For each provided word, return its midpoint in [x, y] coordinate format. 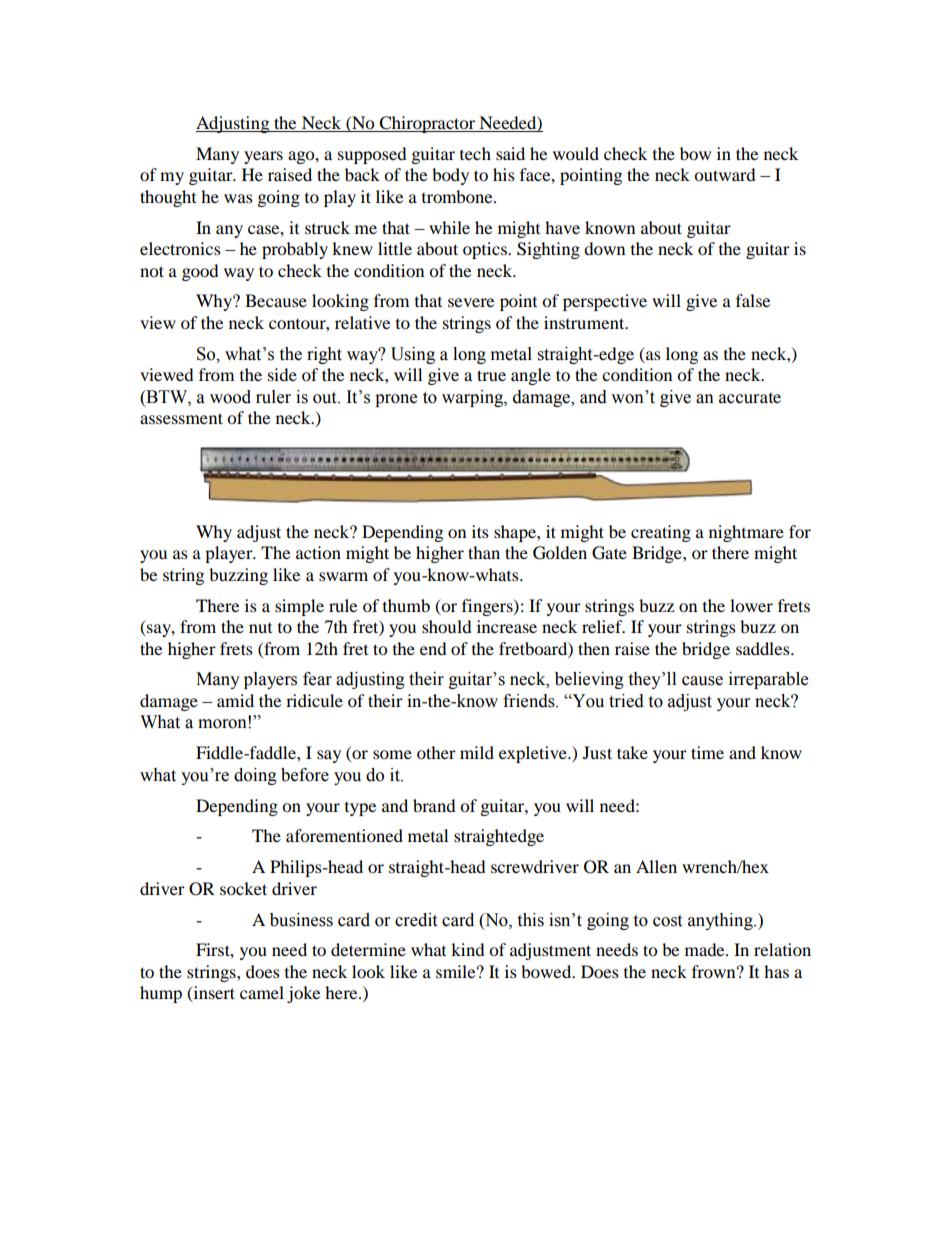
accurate [750, 398]
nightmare [746, 533]
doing [255, 776]
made [706, 949]
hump [161, 994]
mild [477, 752]
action [318, 552]
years [263, 157]
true [491, 375]
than [484, 552]
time [707, 752]
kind [468, 949]
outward [725, 174]
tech [475, 153]
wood [230, 397]
